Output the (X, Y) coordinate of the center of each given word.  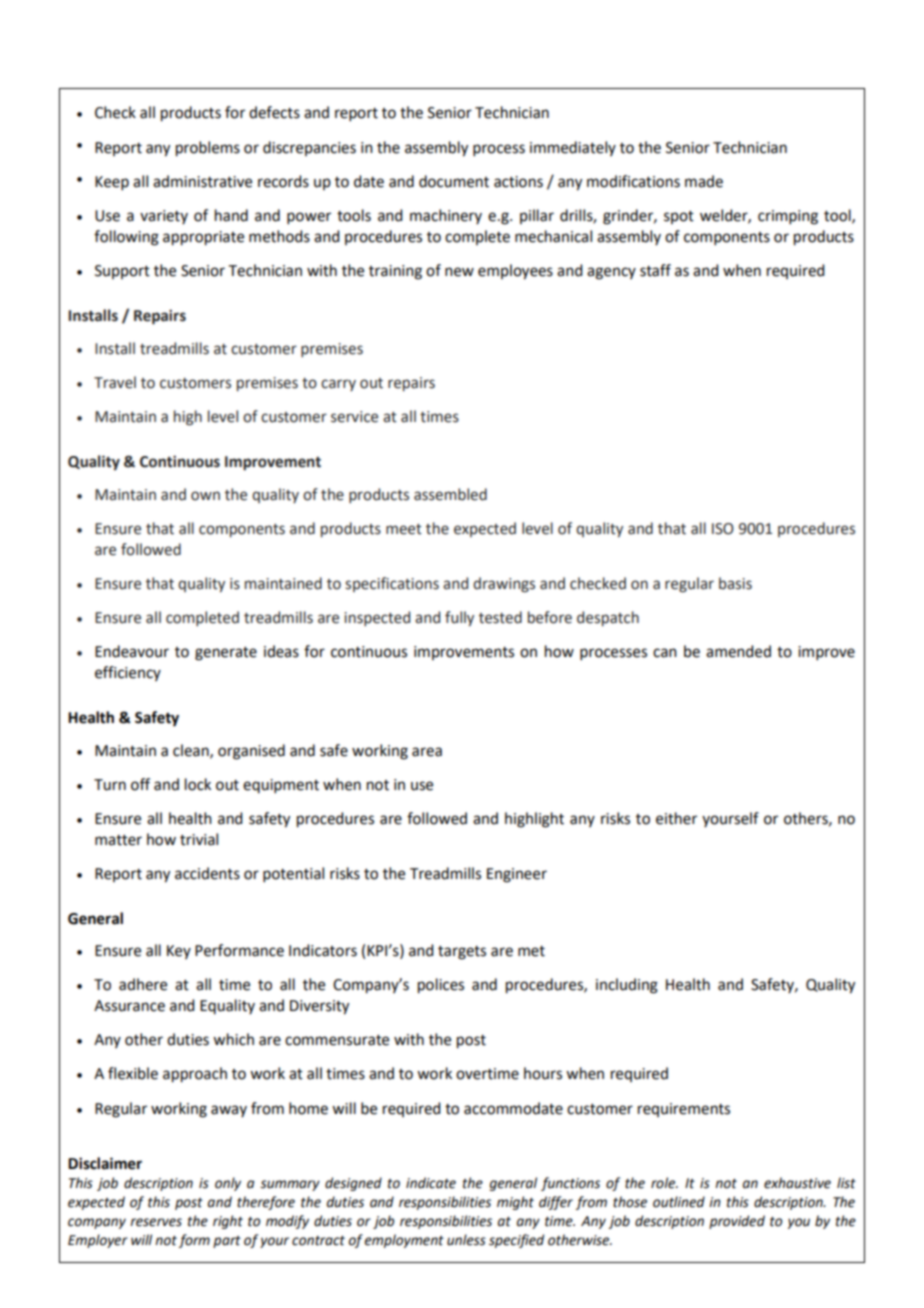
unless (466, 1240)
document (454, 181)
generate (226, 654)
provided (737, 1222)
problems (208, 149)
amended (738, 651)
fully (459, 618)
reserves (156, 1222)
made (704, 181)
